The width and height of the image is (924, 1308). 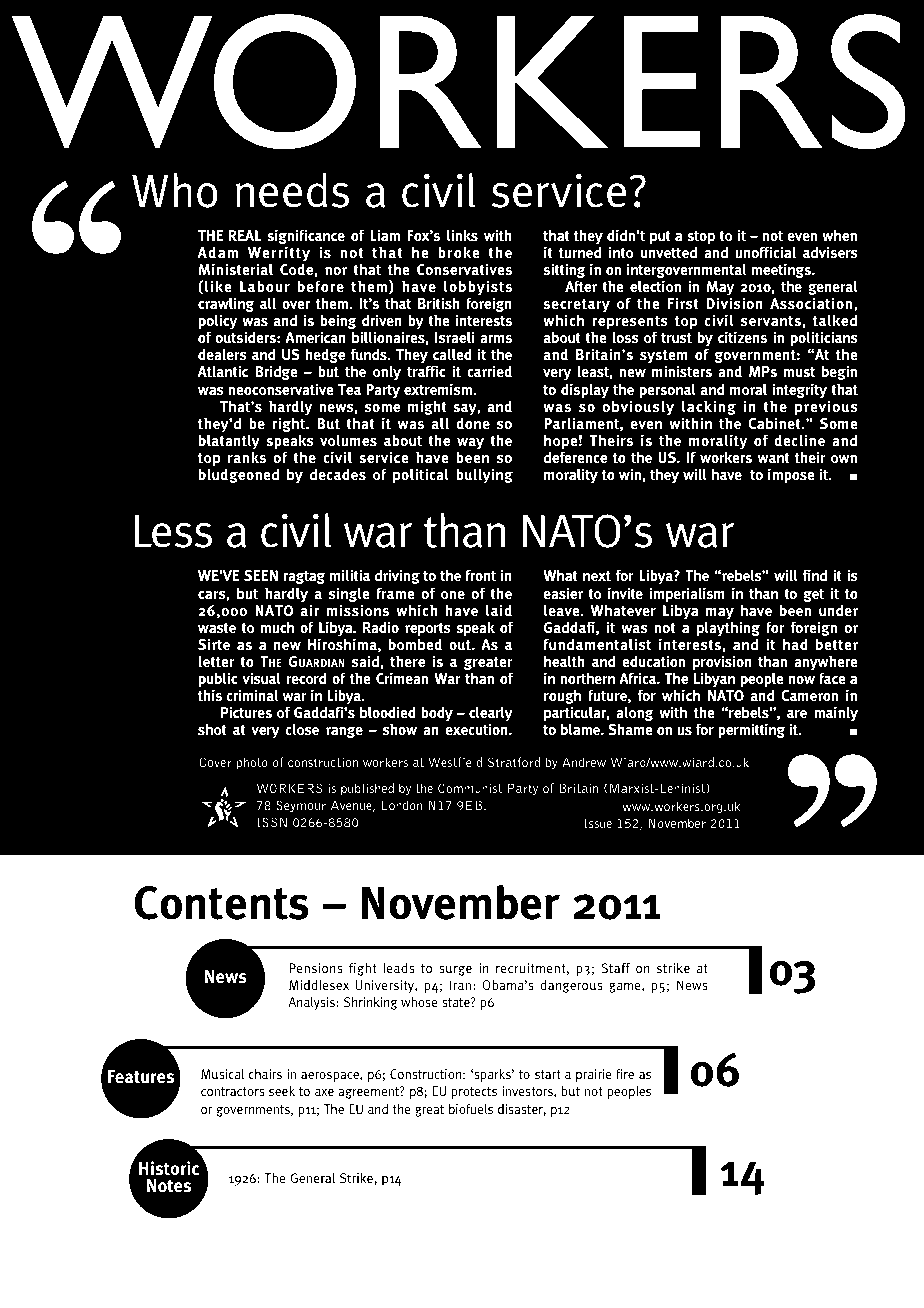 I want to click on clearly, so click(x=491, y=715).
